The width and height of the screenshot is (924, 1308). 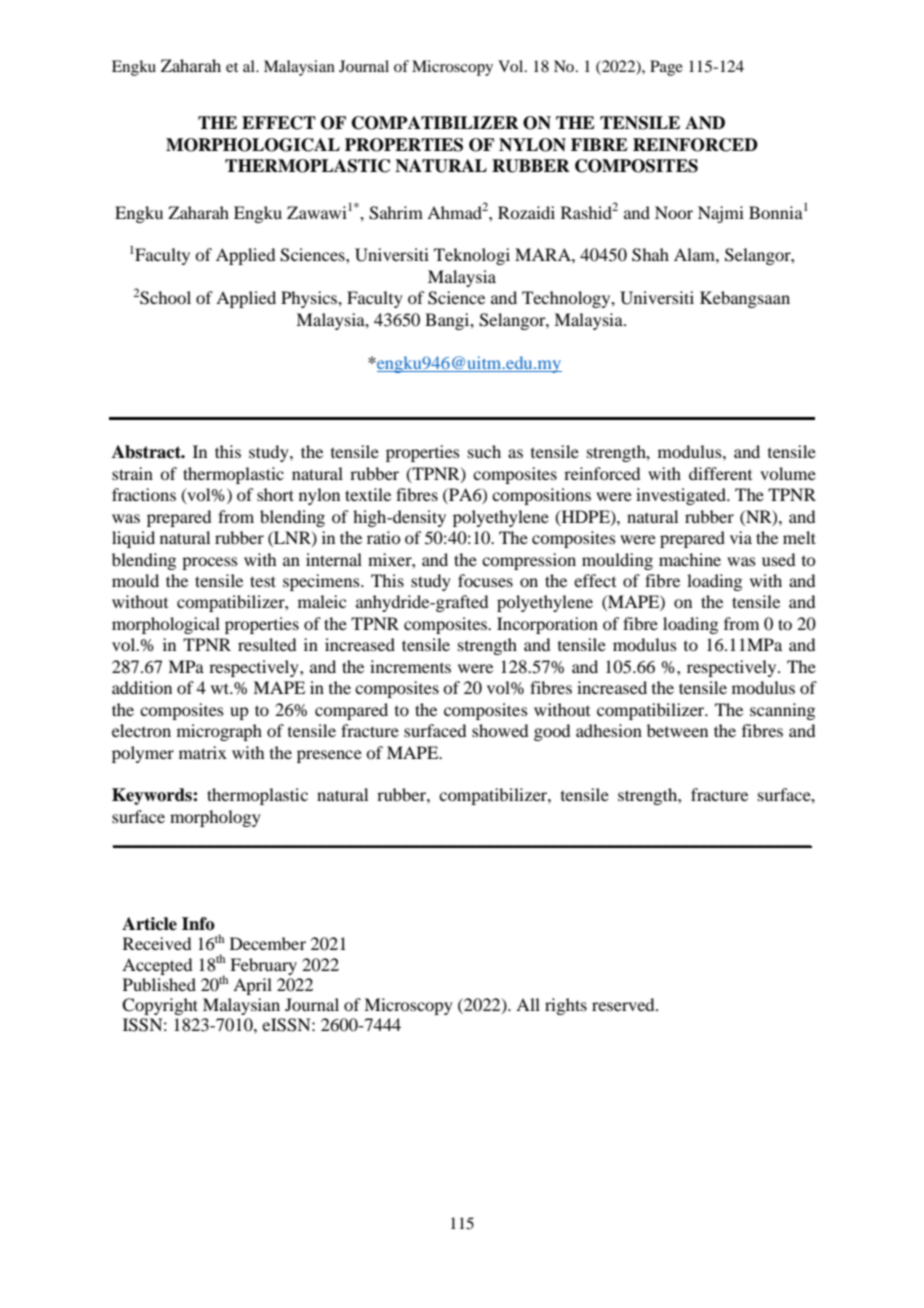 I want to click on Page, so click(x=666, y=68).
